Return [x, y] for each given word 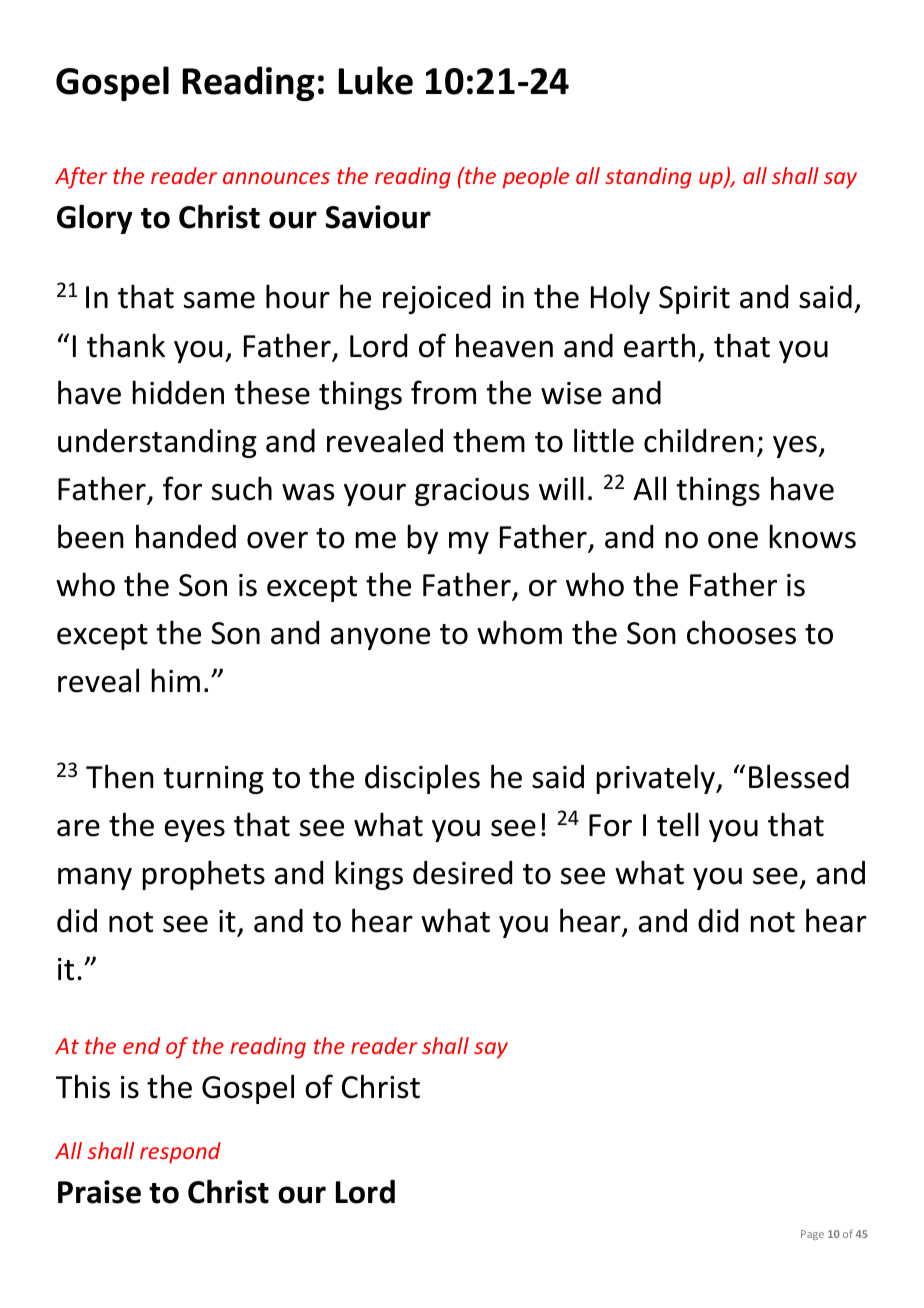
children [699, 440]
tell [678, 824]
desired [462, 873]
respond [180, 1153]
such [242, 488]
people [536, 178]
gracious [472, 492]
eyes [195, 831]
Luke [375, 80]
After [81, 178]
